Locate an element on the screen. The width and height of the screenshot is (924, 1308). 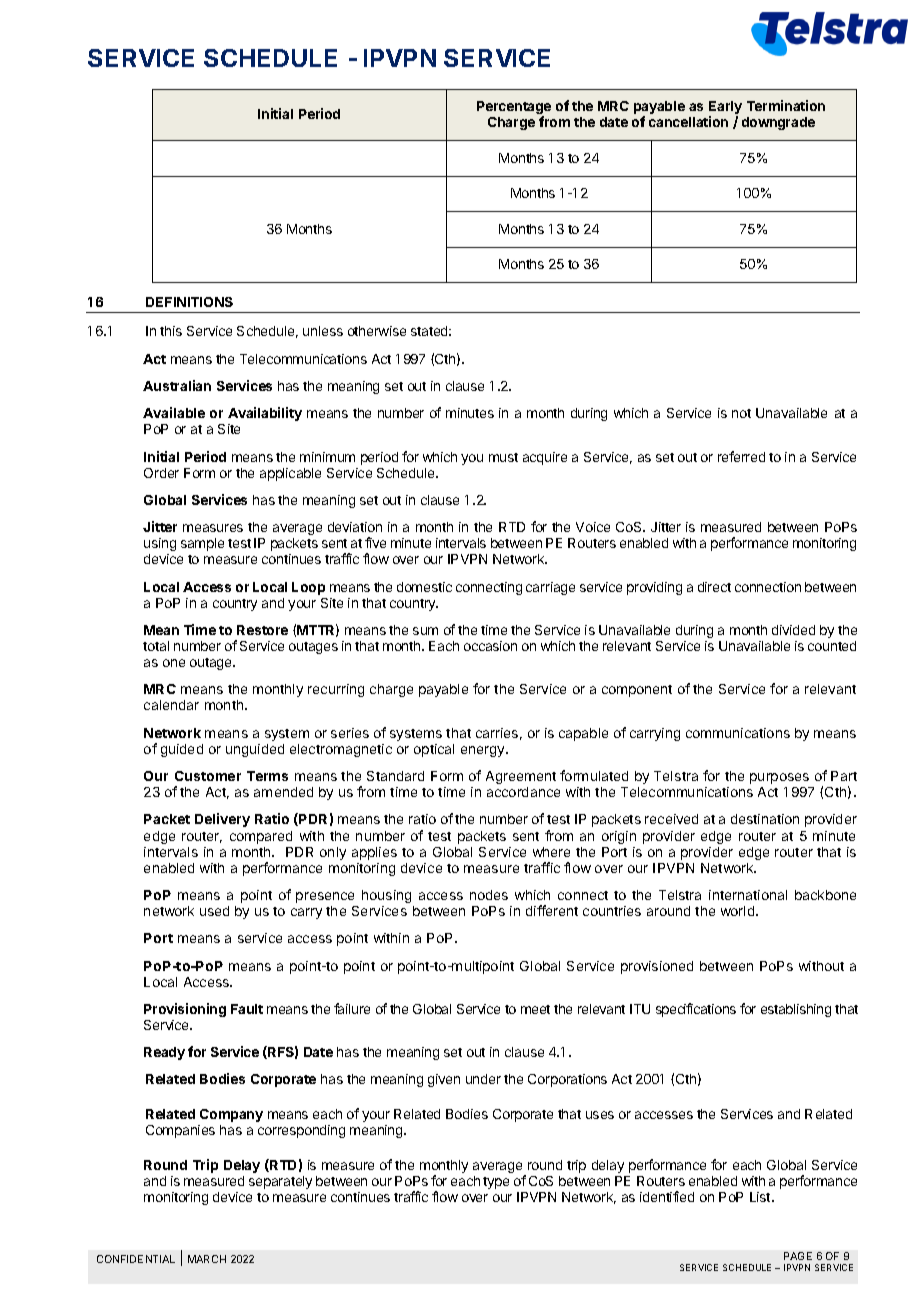
List is located at coordinates (761, 1197).
